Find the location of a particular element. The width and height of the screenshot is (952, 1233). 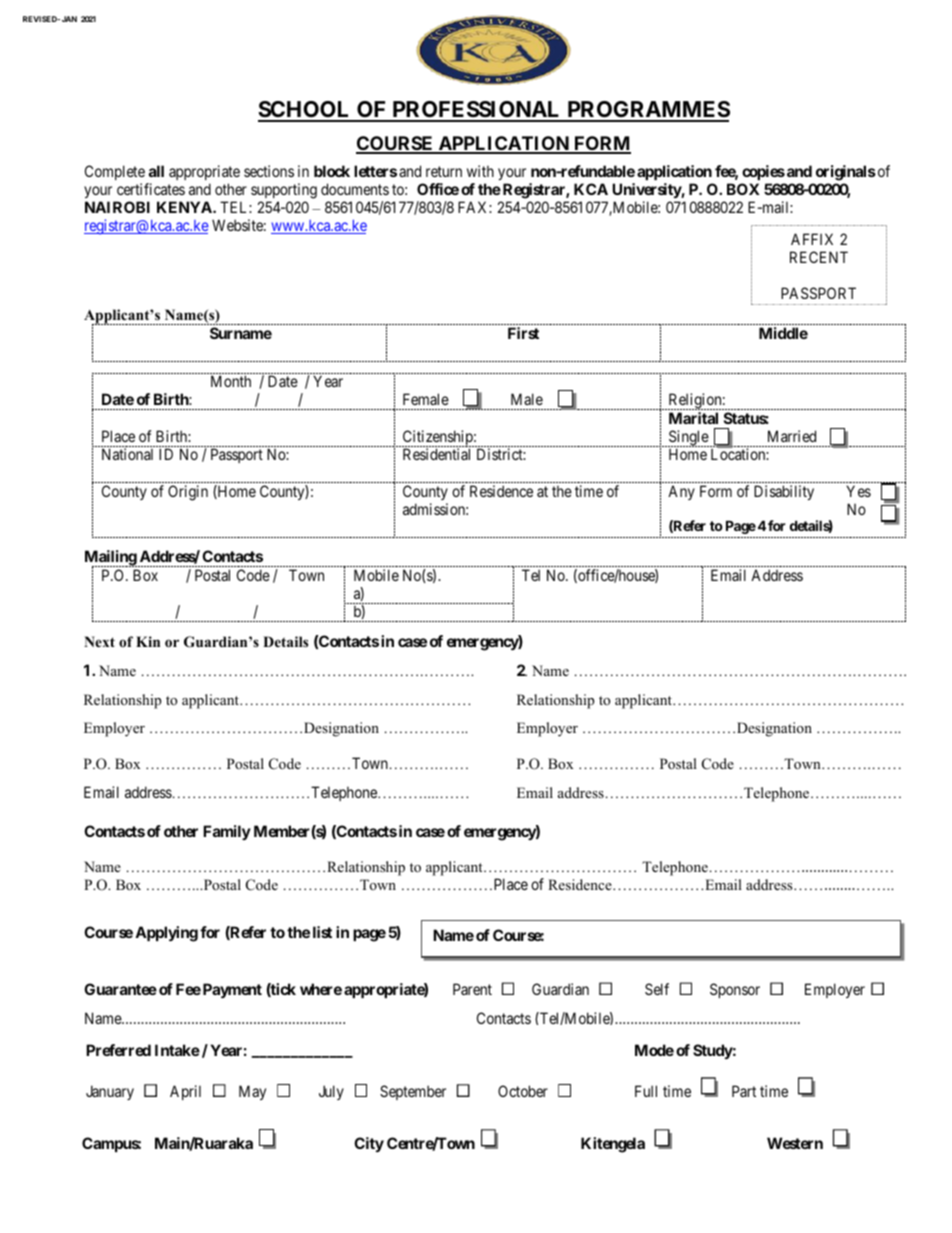

National is located at coordinates (127, 454).
